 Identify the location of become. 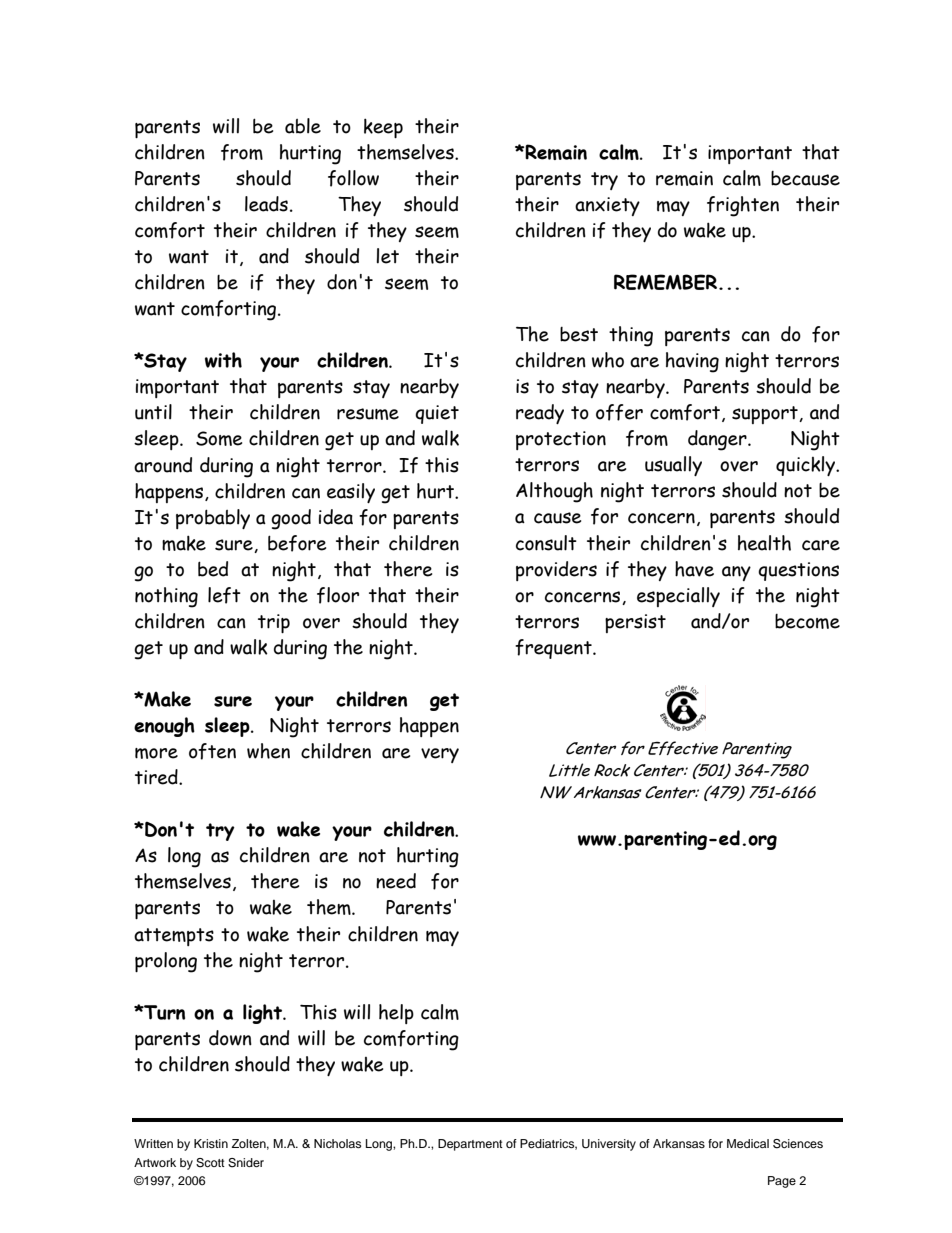
(807, 621).
